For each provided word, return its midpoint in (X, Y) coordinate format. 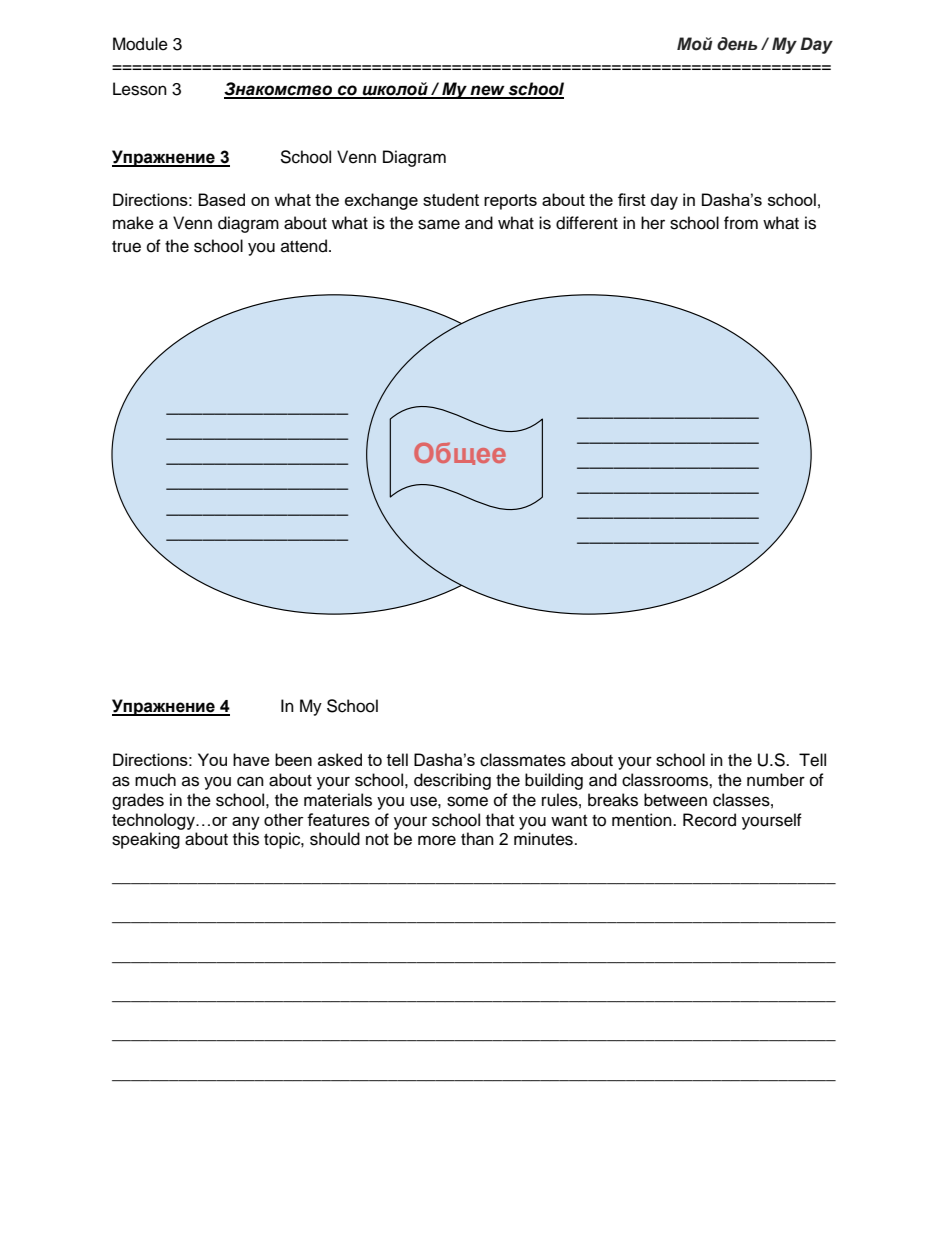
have (251, 759)
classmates (523, 760)
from (741, 223)
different (587, 223)
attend (304, 246)
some (467, 801)
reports (510, 202)
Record (709, 820)
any (246, 823)
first (632, 199)
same (439, 224)
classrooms (666, 780)
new (488, 91)
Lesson (140, 89)
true (126, 247)
